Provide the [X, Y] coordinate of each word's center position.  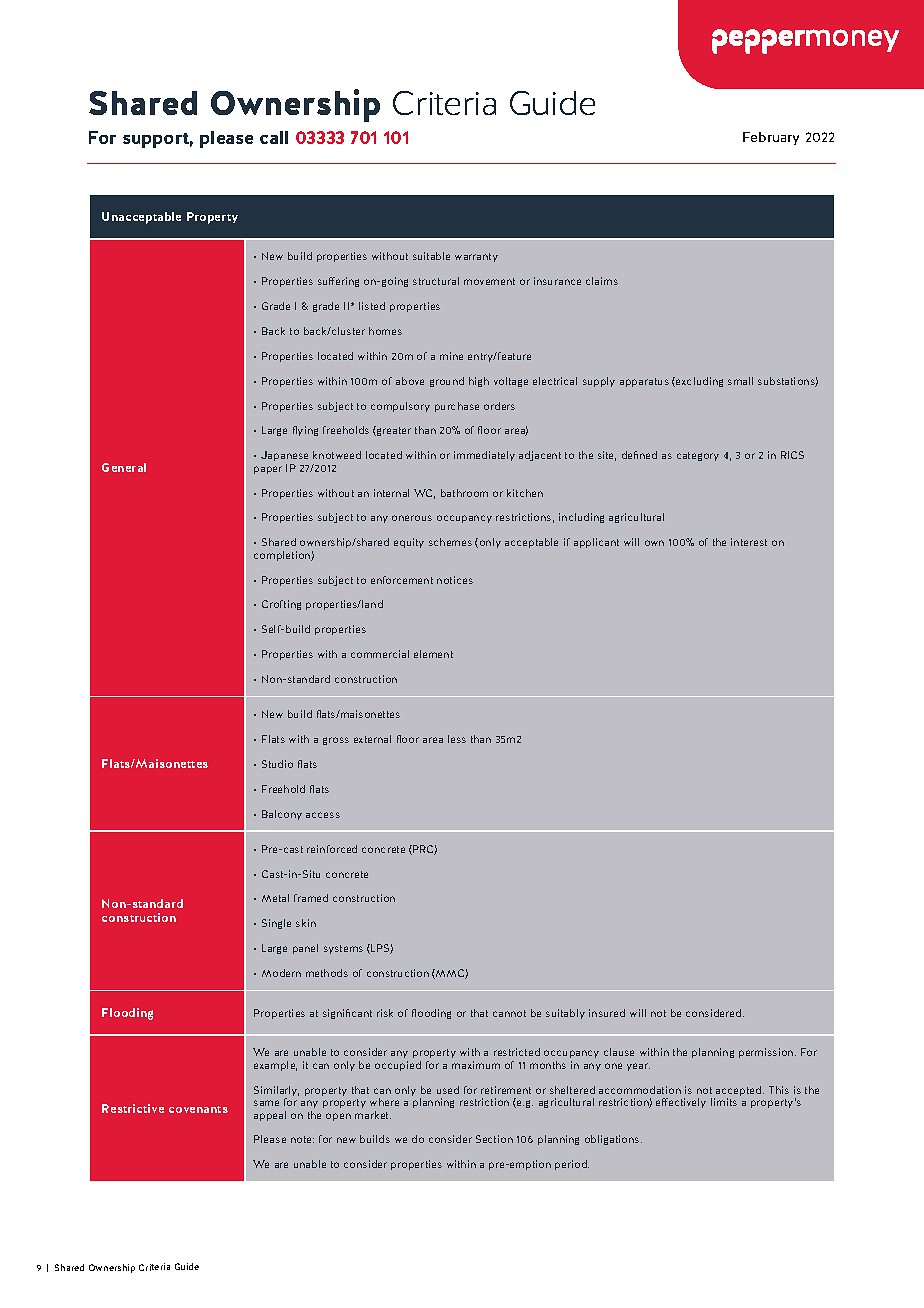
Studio [277, 764]
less [457, 739]
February [771, 138]
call [274, 137]
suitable [431, 256]
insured [607, 1013]
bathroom [464, 493]
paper [268, 470]
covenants [198, 1109]
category [698, 456]
